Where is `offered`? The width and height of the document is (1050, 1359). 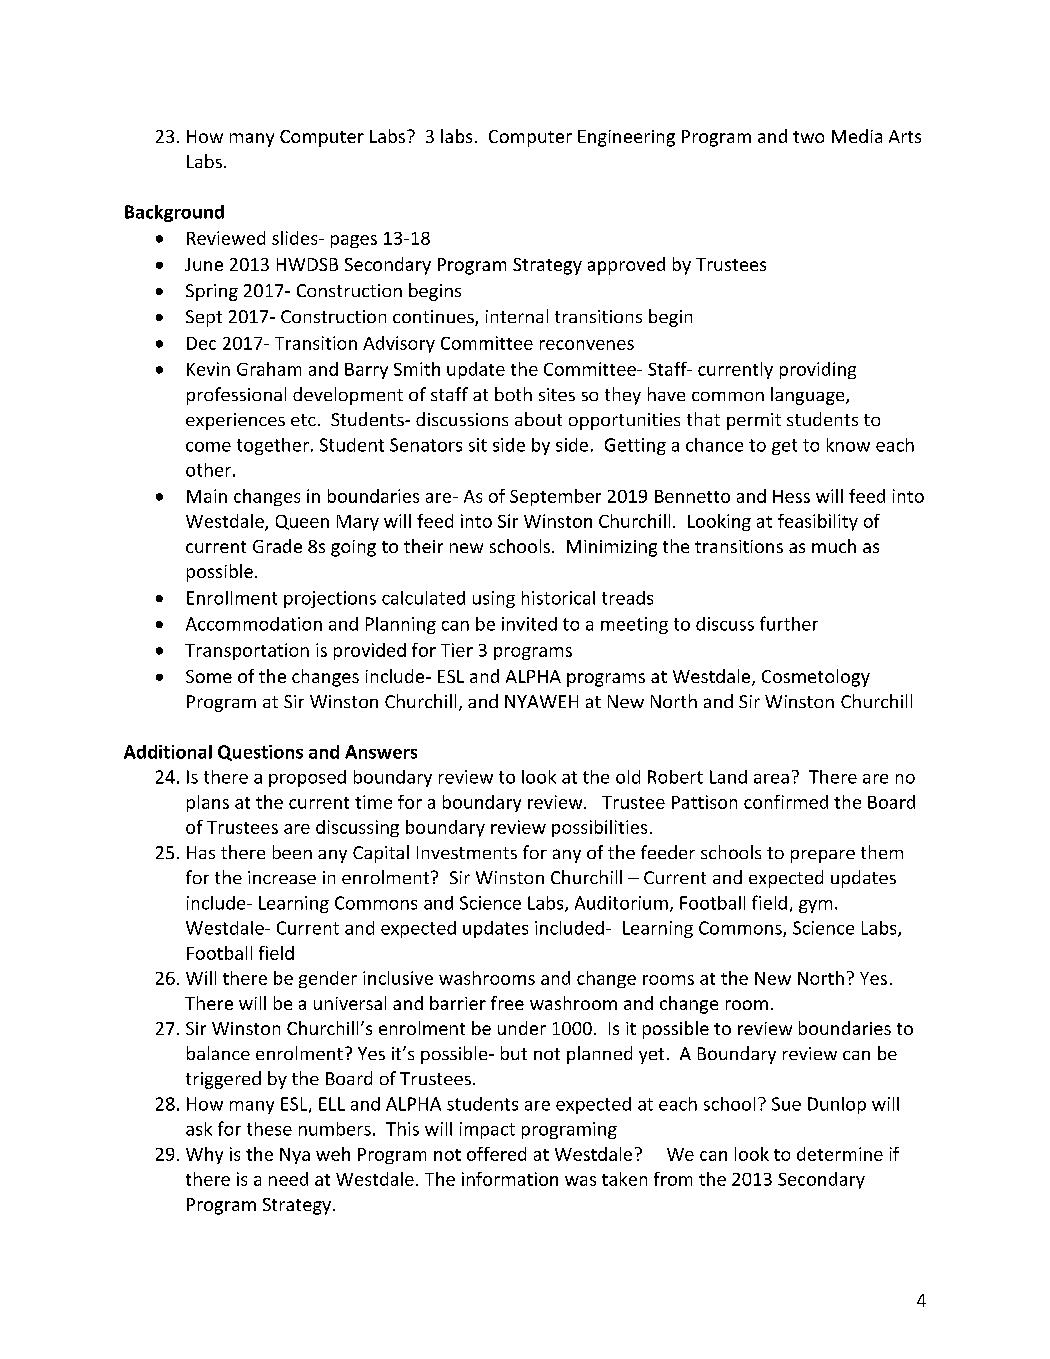
offered is located at coordinates (496, 1154).
